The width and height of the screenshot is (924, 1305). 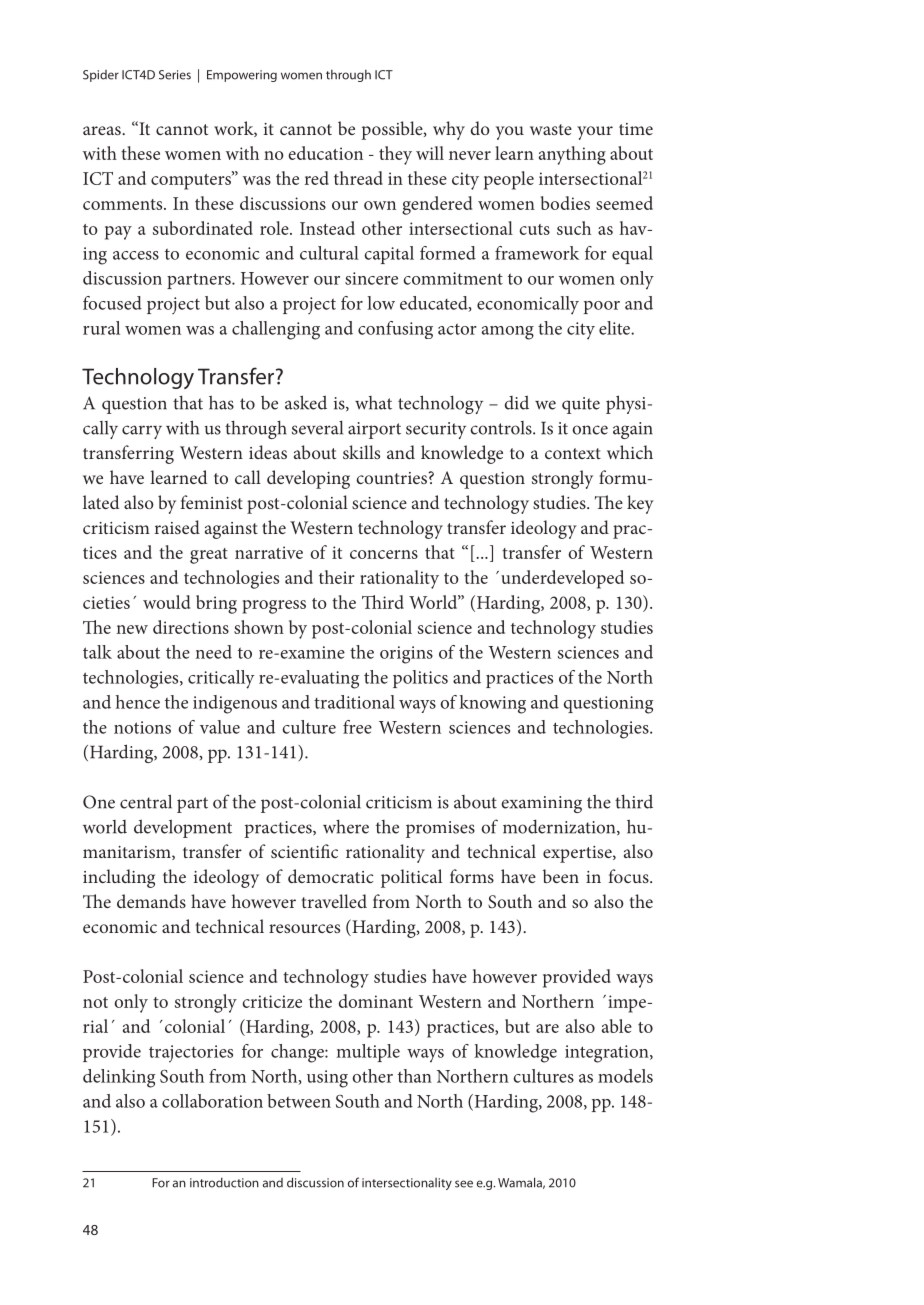 I want to click on central, so click(x=146, y=801).
